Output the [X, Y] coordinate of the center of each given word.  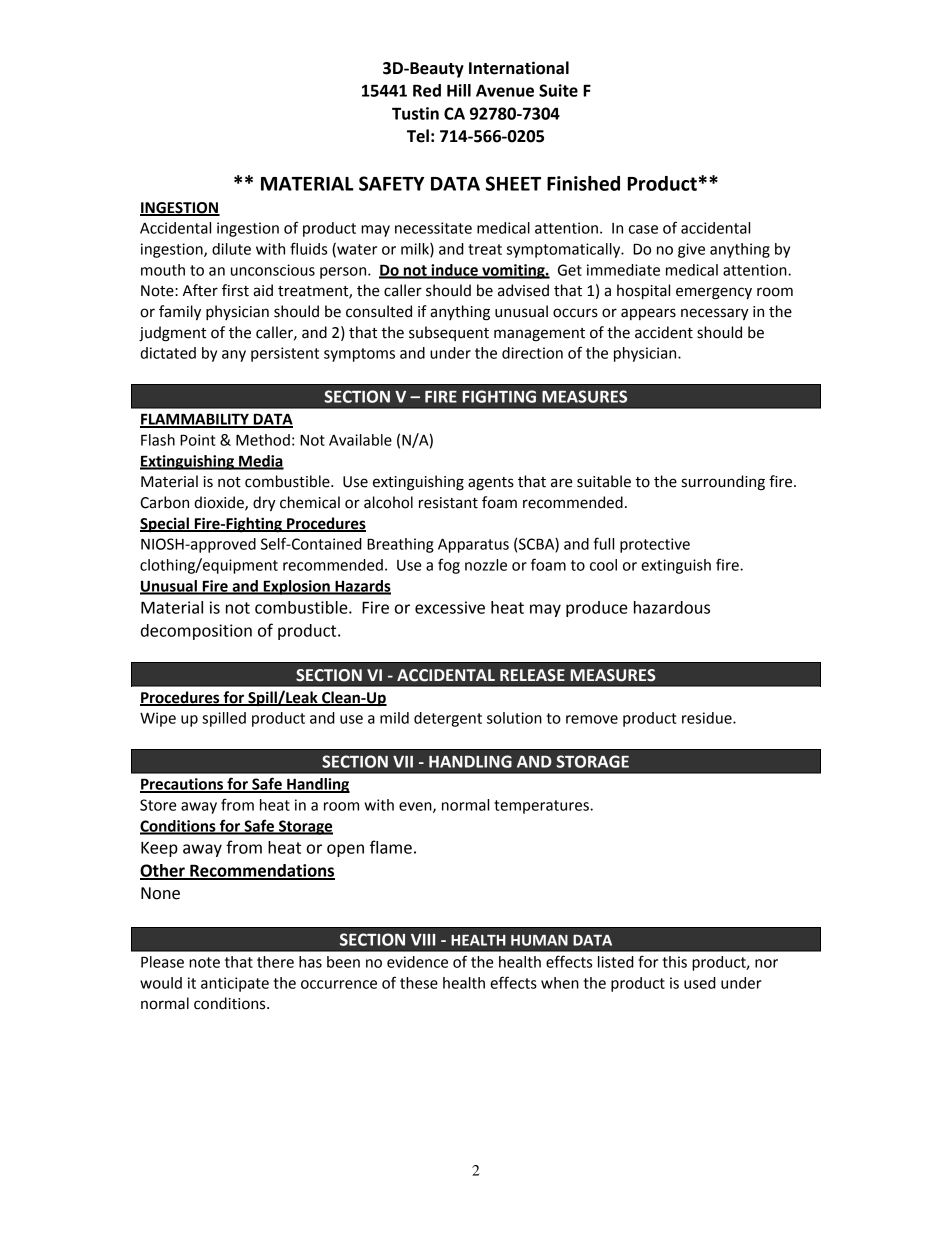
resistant [448, 503]
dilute [231, 249]
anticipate [235, 984]
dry [264, 503]
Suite [558, 90]
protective [655, 545]
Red [427, 90]
